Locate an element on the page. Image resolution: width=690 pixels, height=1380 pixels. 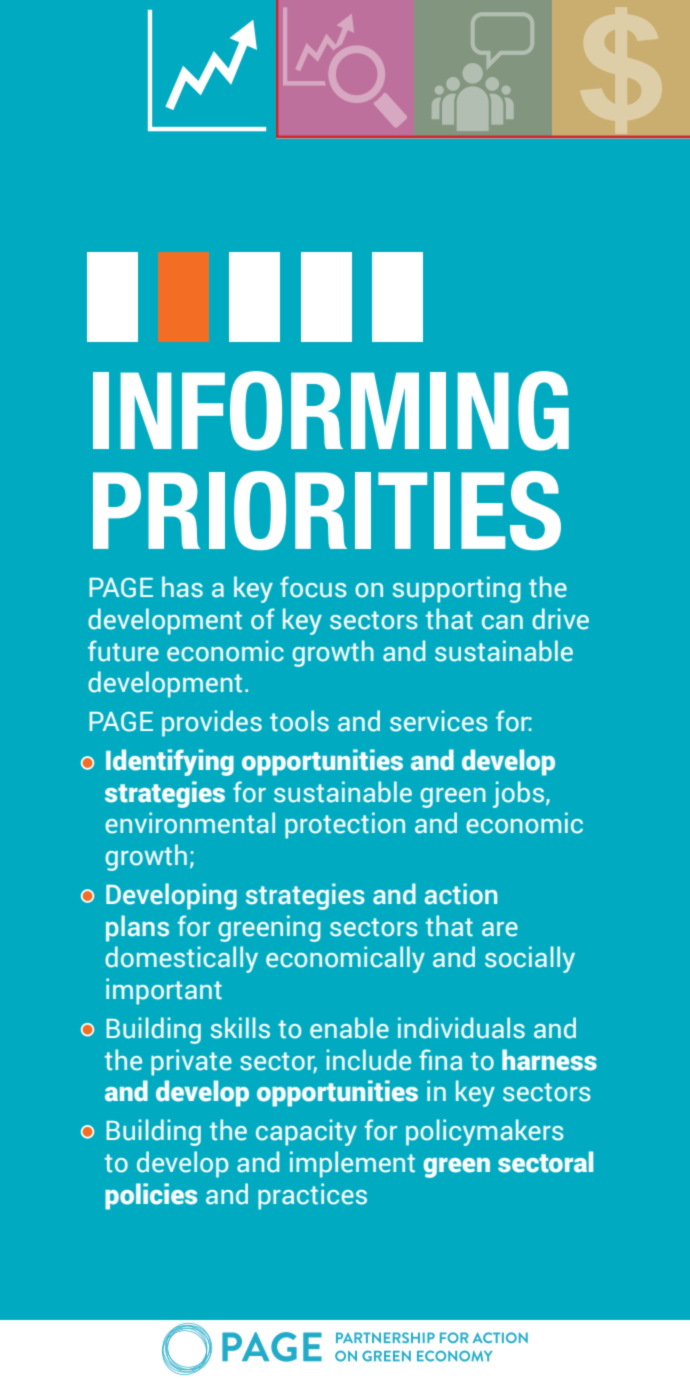
PRIORITIES is located at coordinates (327, 511).
